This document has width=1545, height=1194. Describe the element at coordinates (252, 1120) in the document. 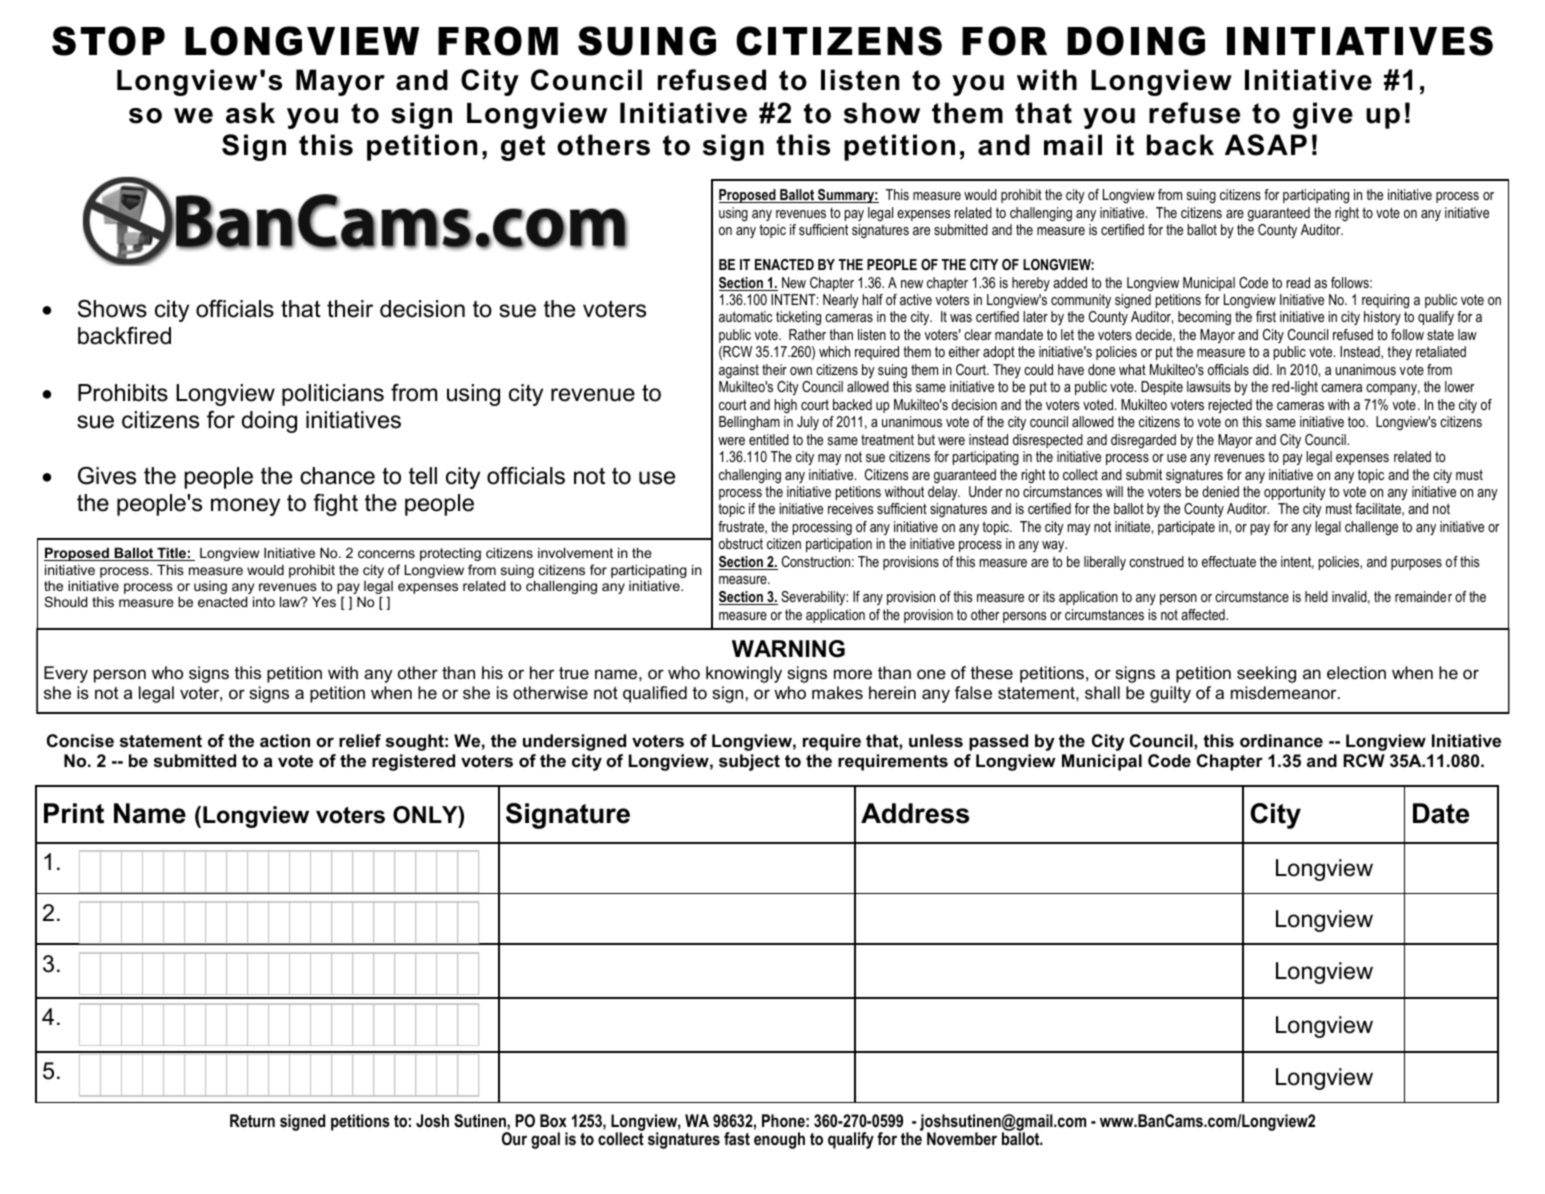

I see `Return` at that location.
